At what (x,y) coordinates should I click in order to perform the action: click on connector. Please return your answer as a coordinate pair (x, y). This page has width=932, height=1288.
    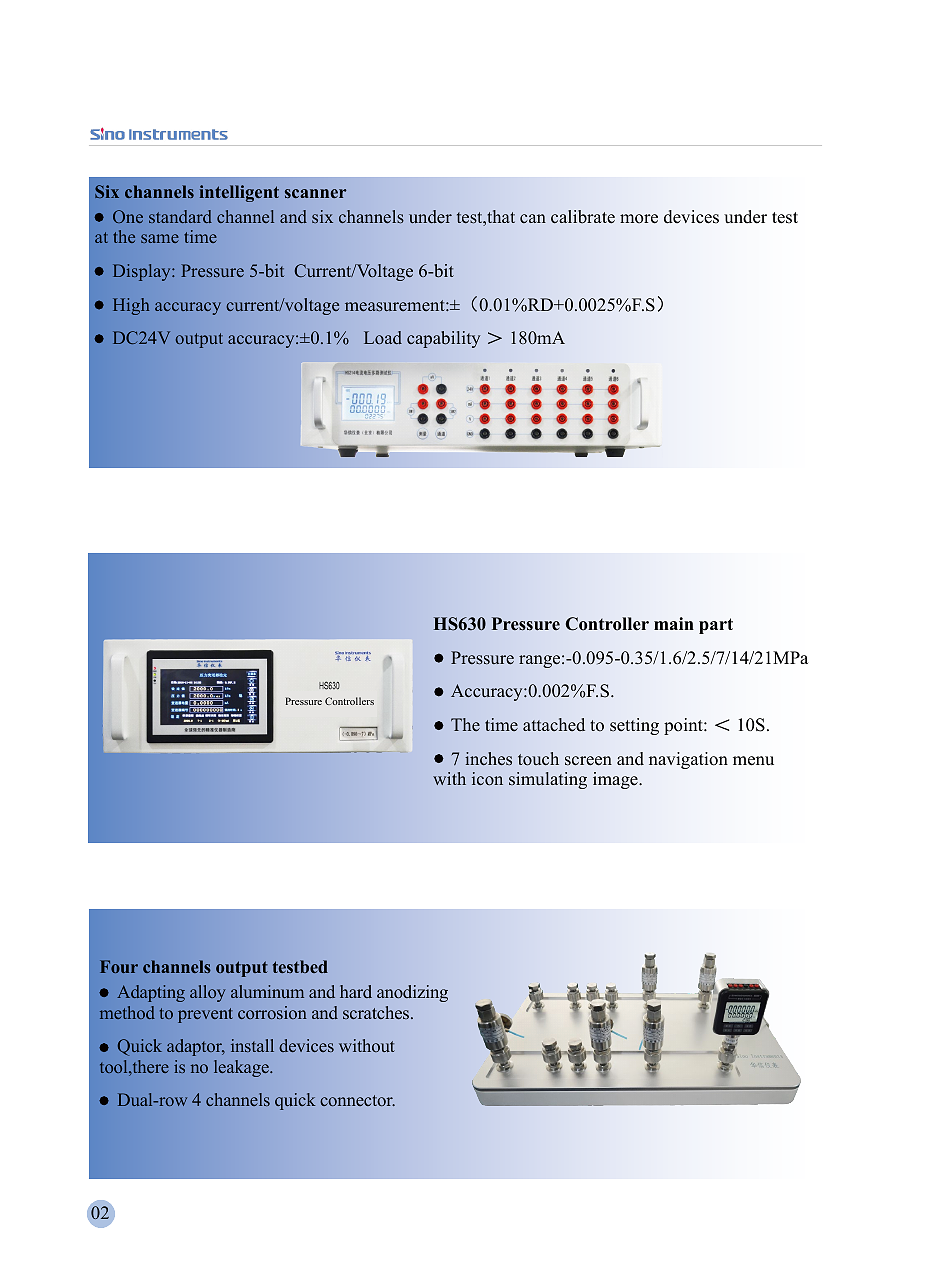
    Looking at the image, I should click on (357, 1101).
